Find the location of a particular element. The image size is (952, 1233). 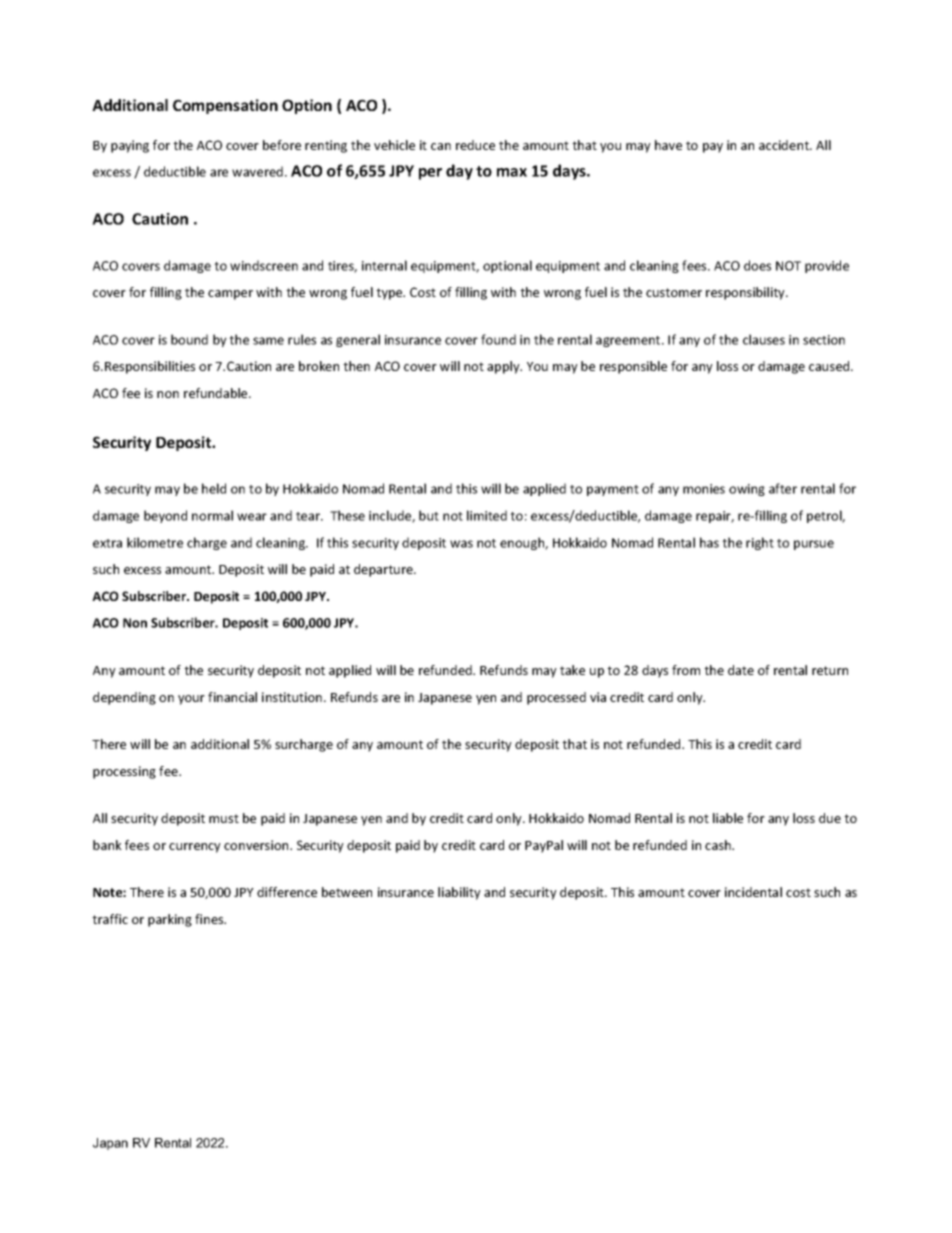

Compensation is located at coordinates (225, 106).
